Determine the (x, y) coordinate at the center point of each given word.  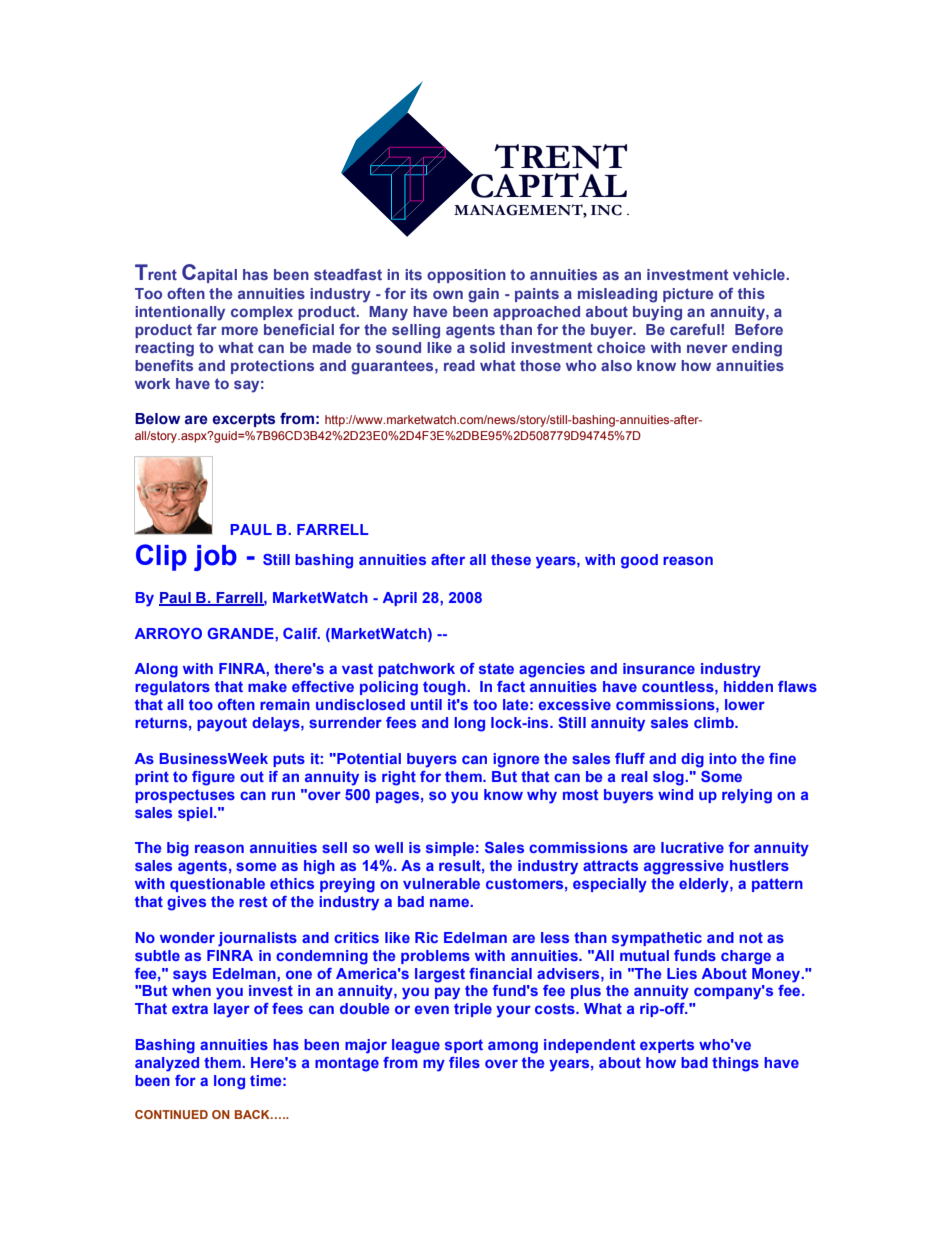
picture (688, 295)
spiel (196, 814)
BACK (253, 1114)
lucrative (692, 847)
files (464, 1062)
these (511, 559)
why (542, 796)
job (215, 558)
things (735, 1064)
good (639, 561)
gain (483, 295)
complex (262, 313)
